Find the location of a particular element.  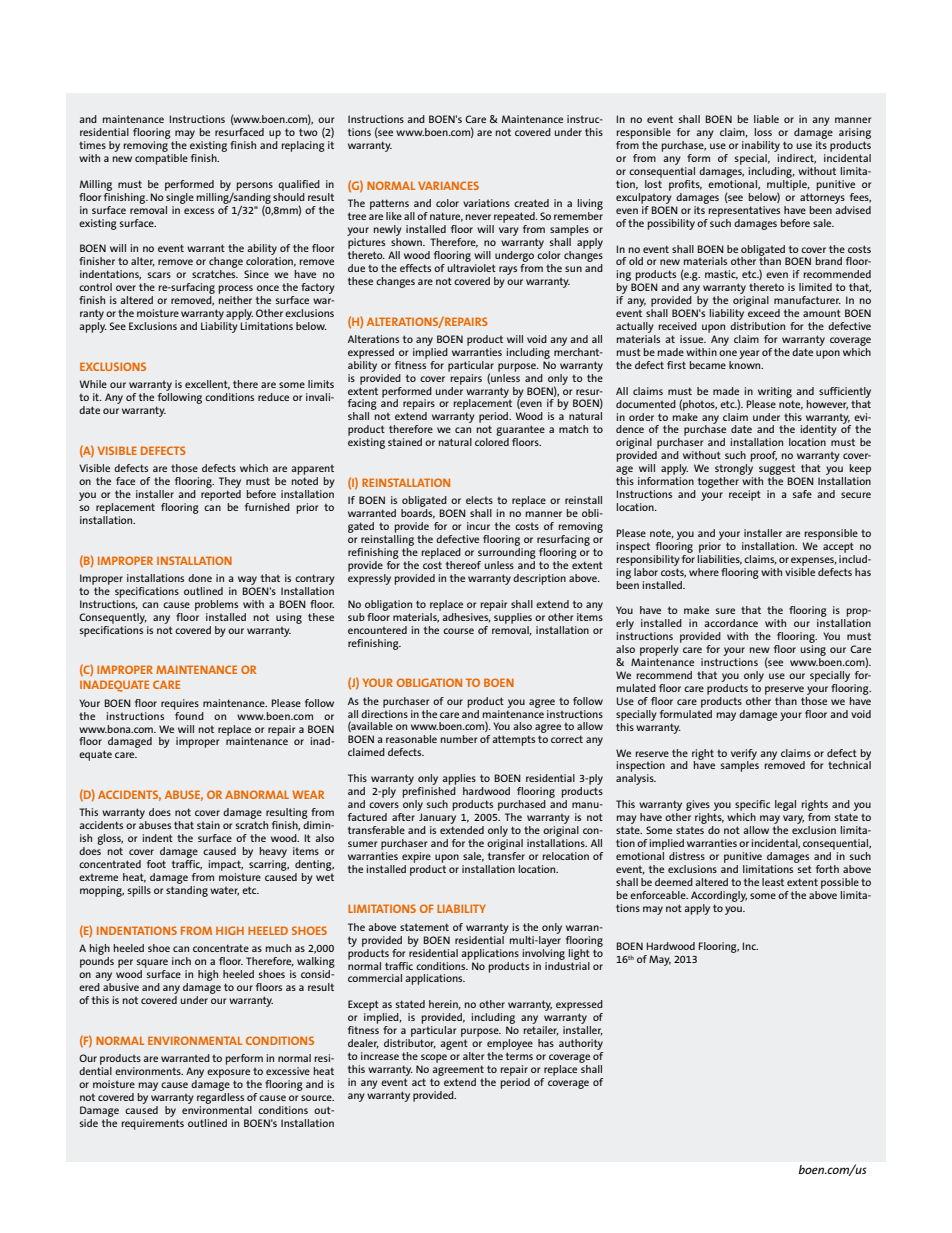

scope is located at coordinates (434, 1058).
